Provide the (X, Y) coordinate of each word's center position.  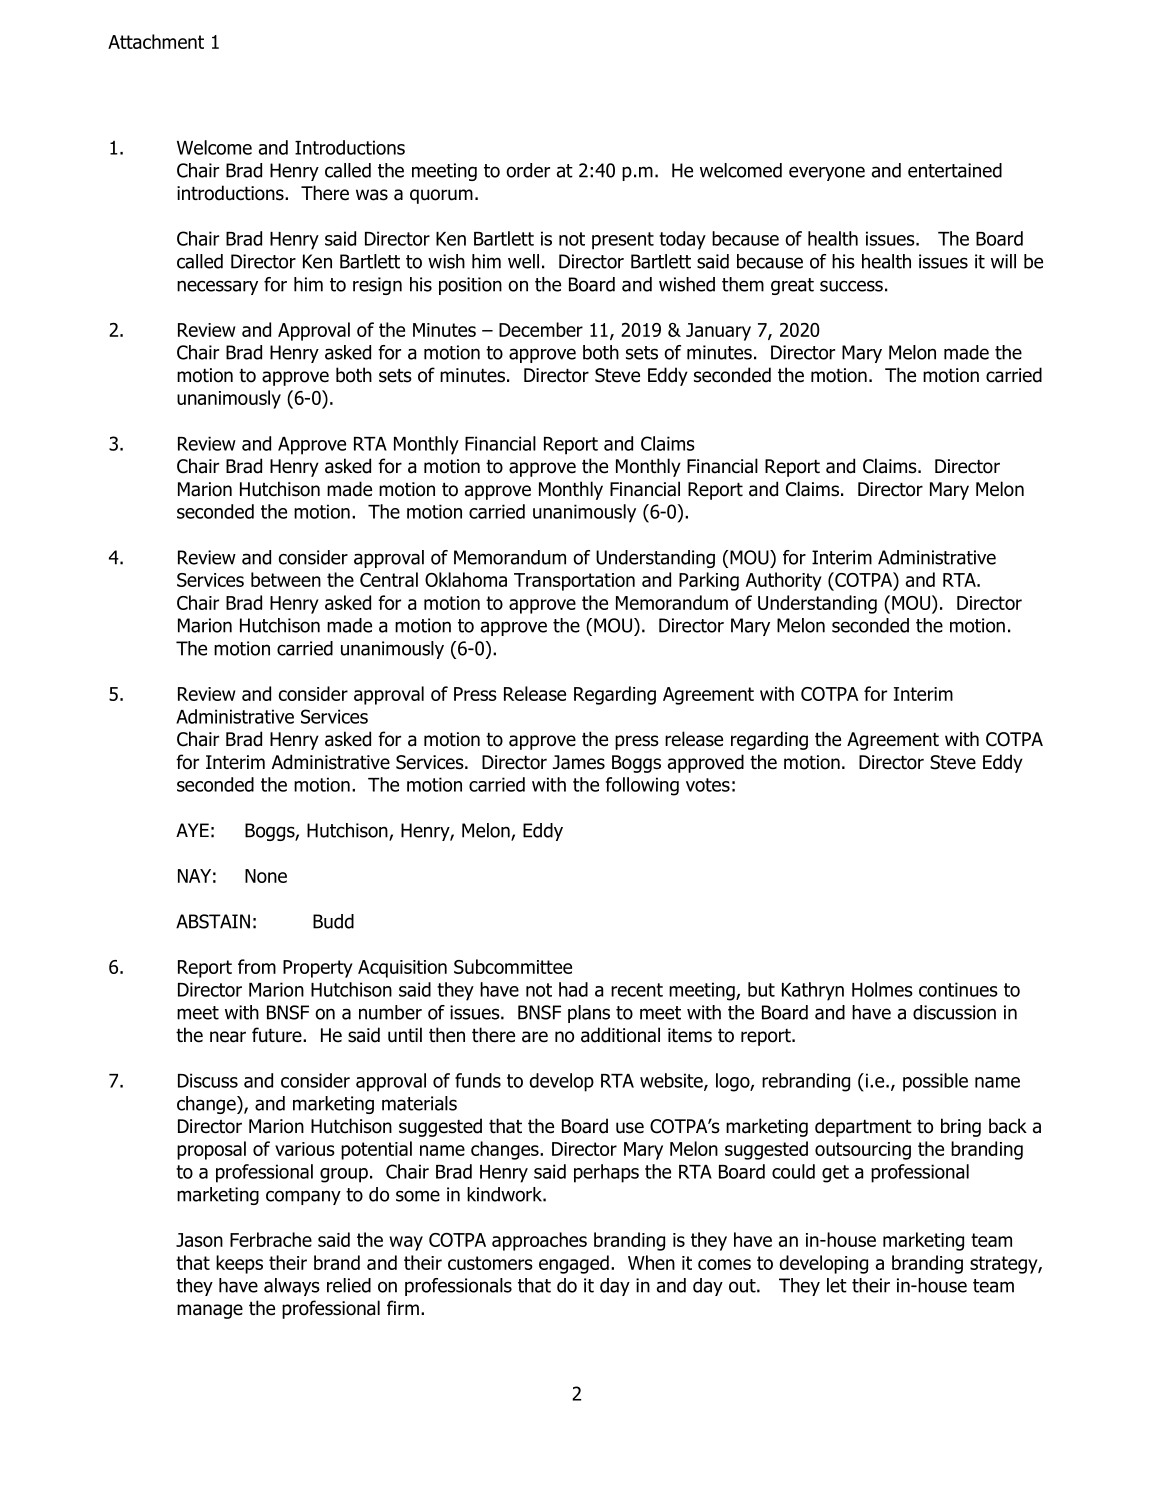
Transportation (574, 582)
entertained (955, 170)
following (642, 786)
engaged (574, 1264)
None (266, 876)
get (835, 1174)
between (286, 579)
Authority (784, 581)
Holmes (882, 989)
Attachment (156, 41)
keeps (239, 1264)
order (528, 170)
